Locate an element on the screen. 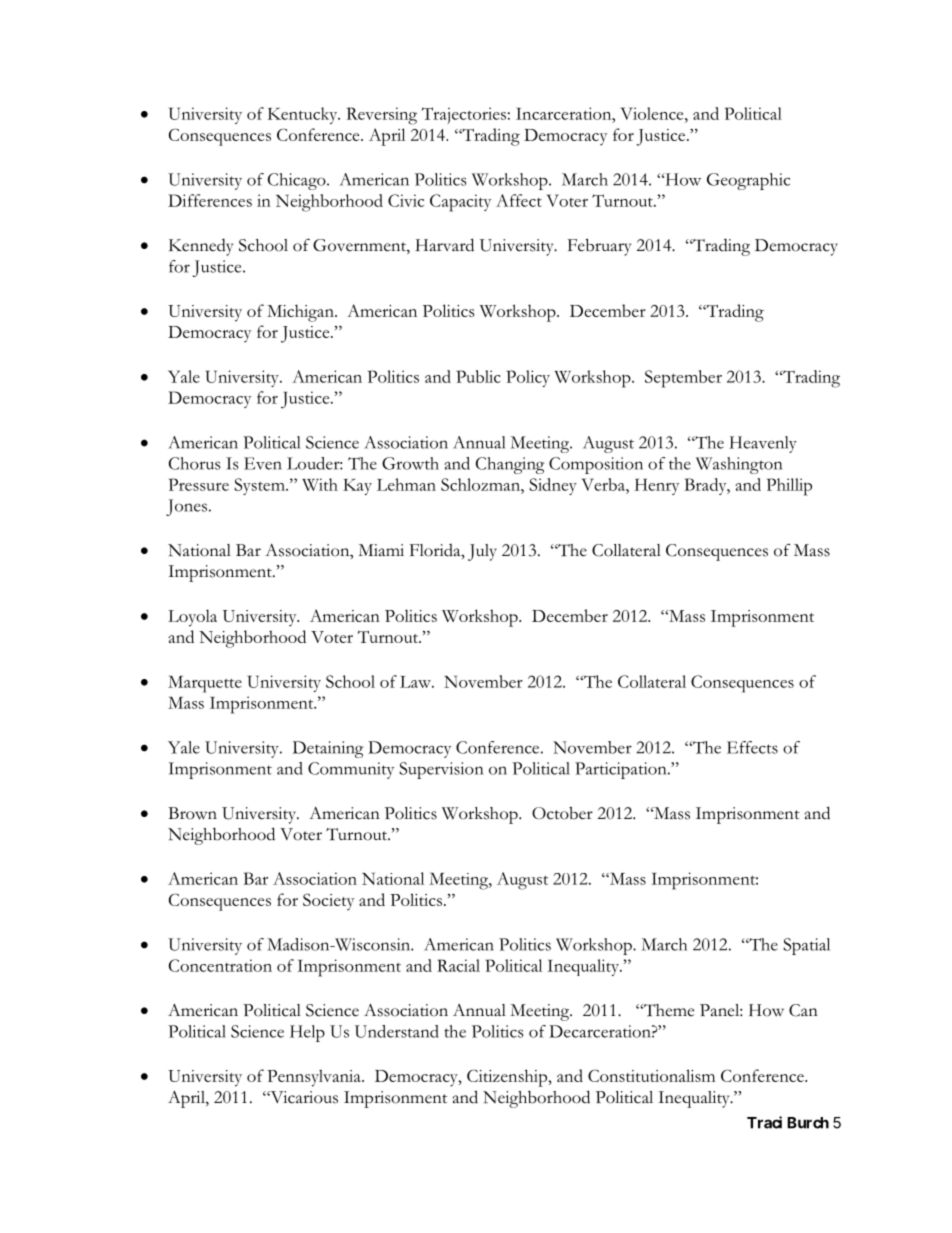 This screenshot has height=1233, width=952. Brown is located at coordinates (192, 813).
